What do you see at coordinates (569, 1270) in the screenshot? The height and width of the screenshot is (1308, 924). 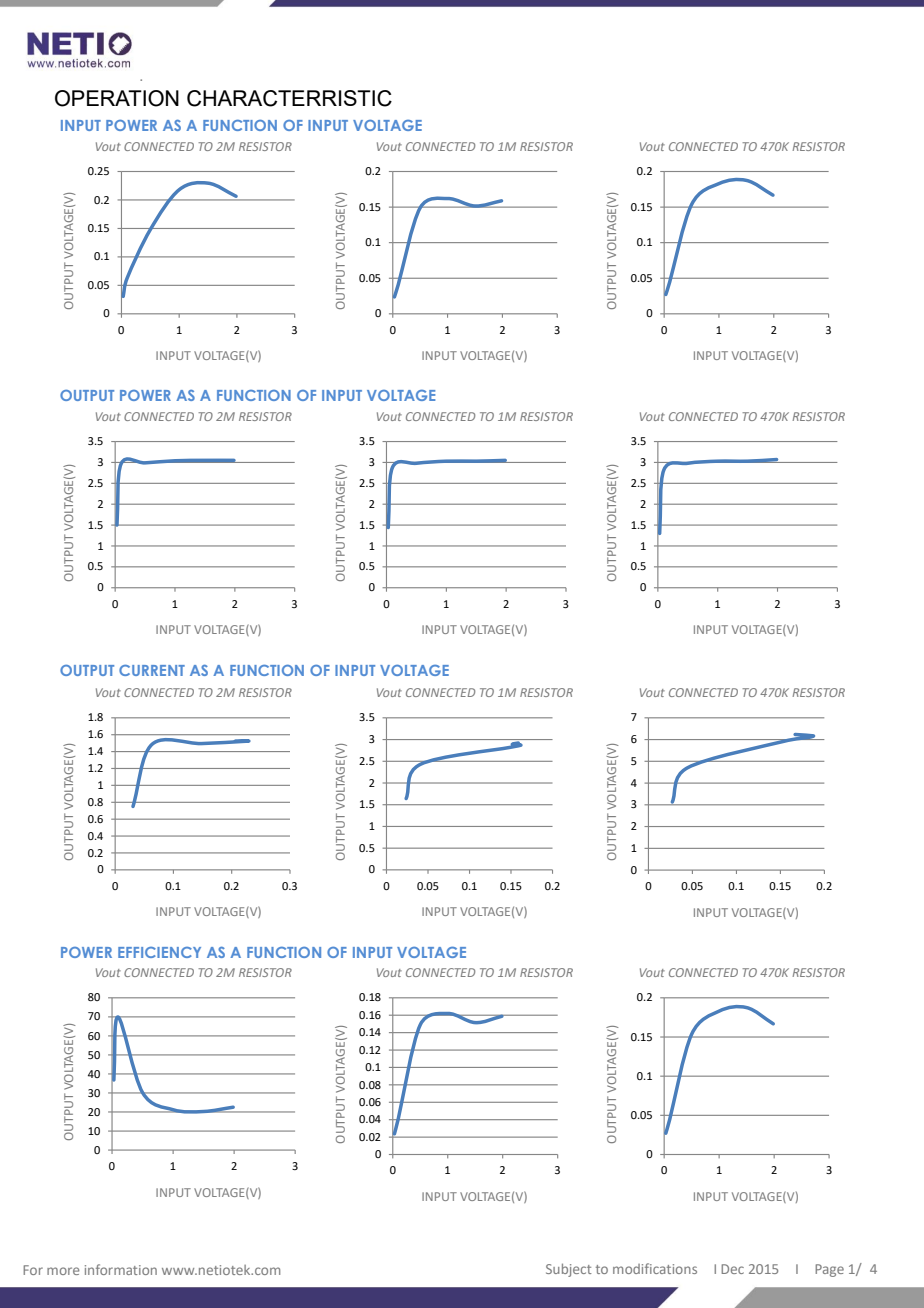 I see `Subject` at bounding box center [569, 1270].
